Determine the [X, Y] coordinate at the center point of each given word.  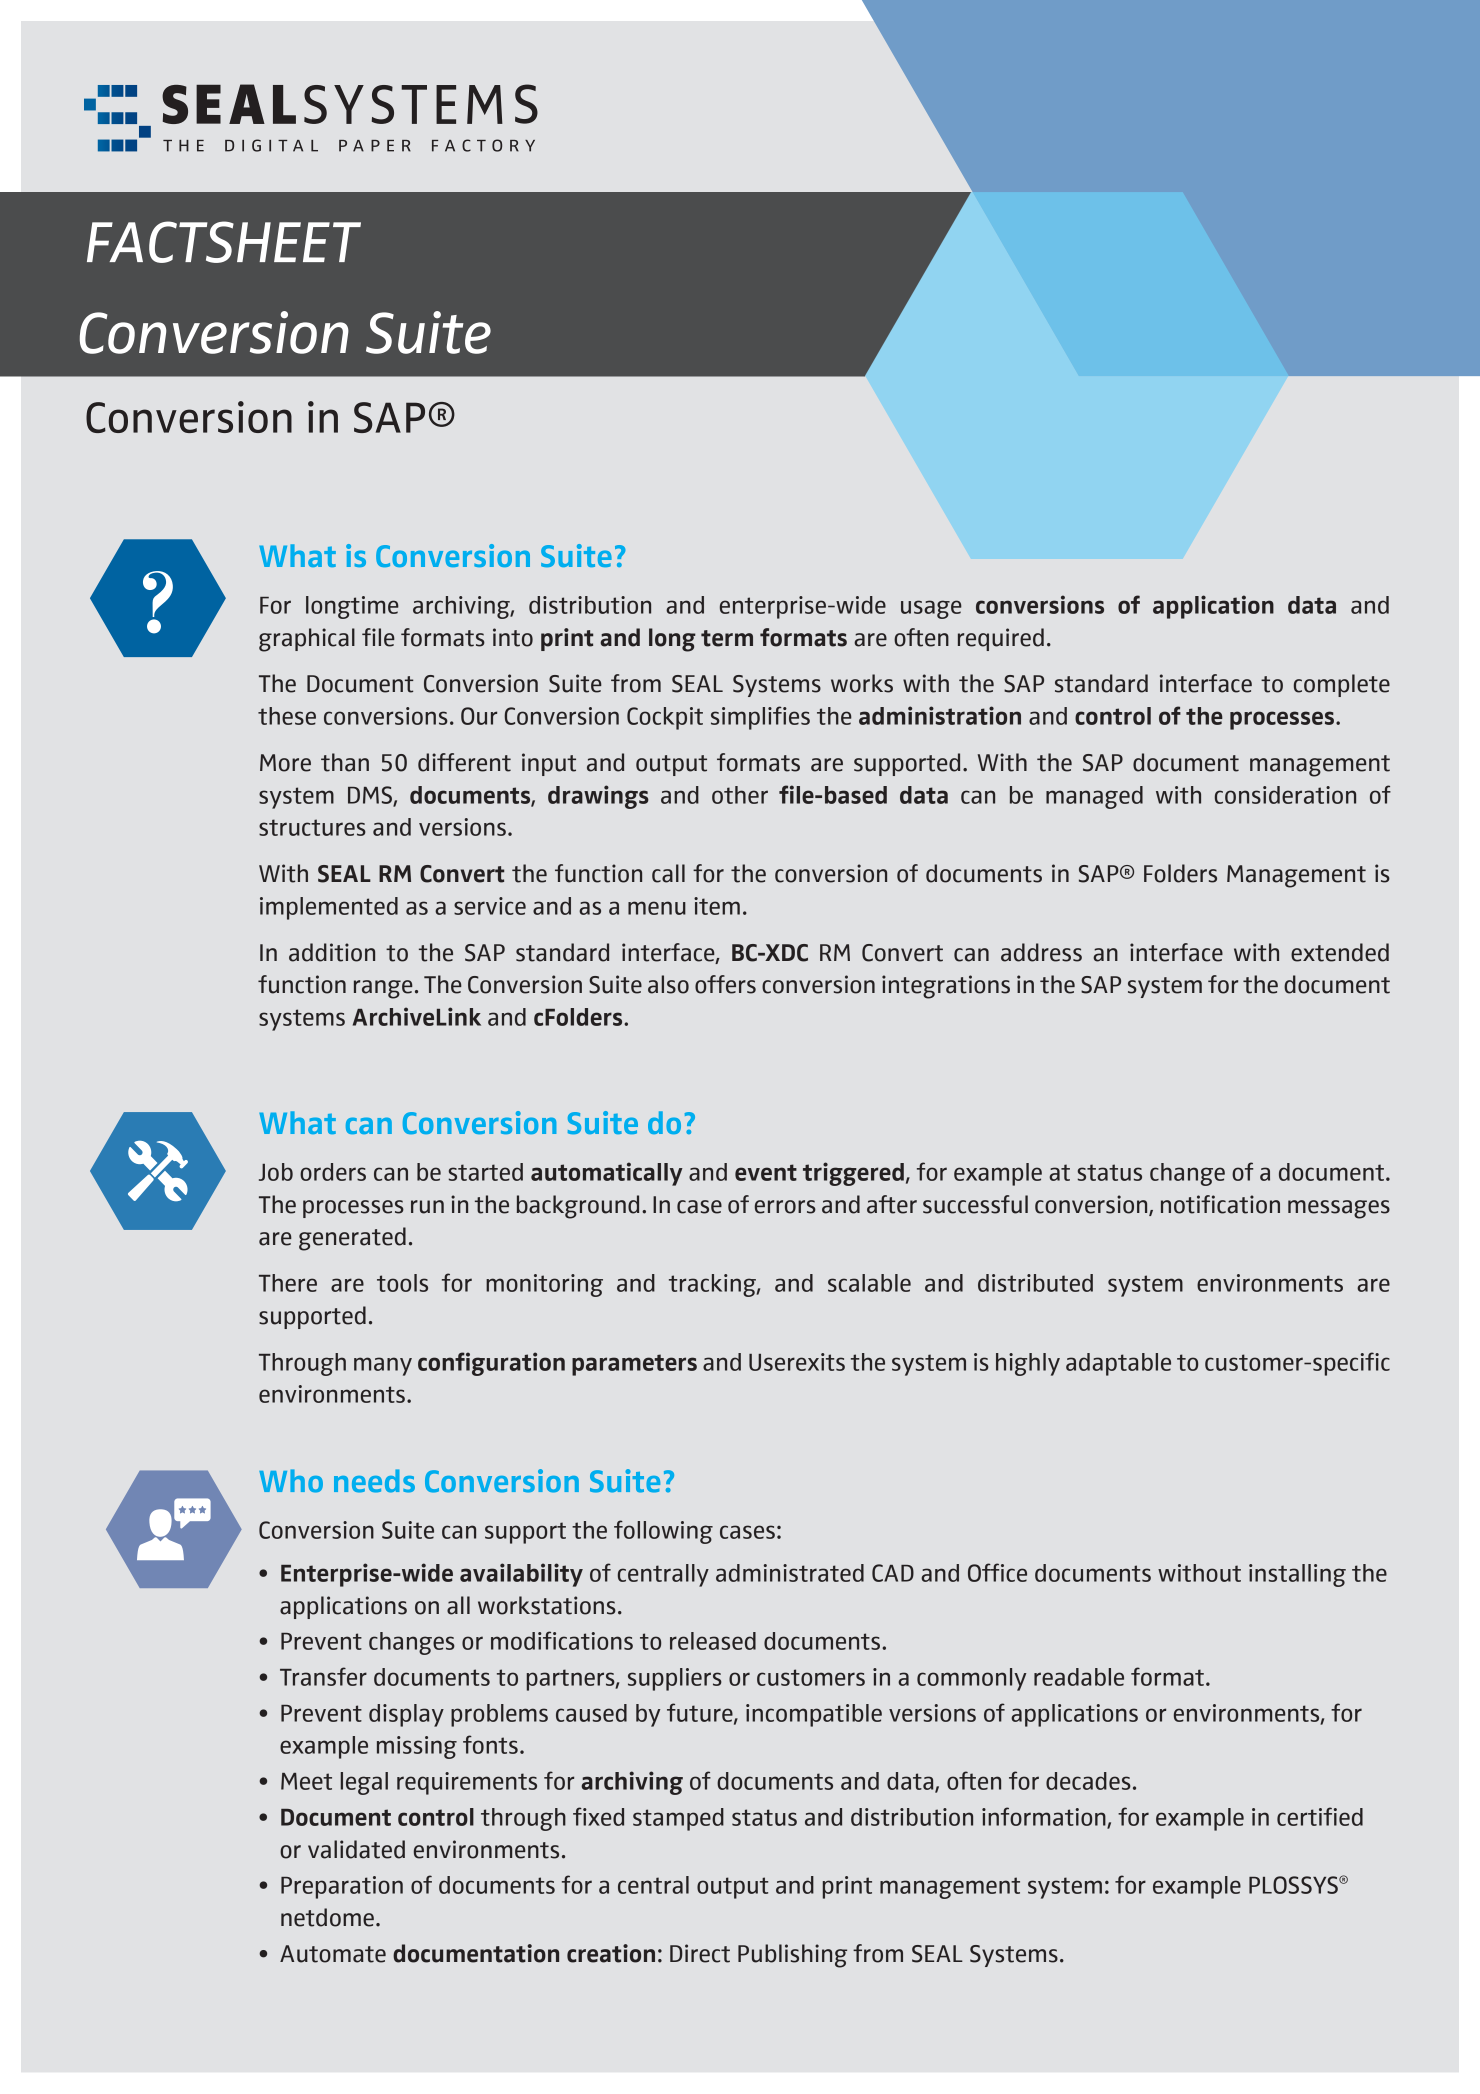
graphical [307, 640]
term [727, 638]
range [383, 989]
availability [521, 1575]
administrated [790, 1573]
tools [402, 1283]
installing [1297, 1575]
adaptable [1118, 1364]
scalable [869, 1283]
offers [725, 984]
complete [1342, 685]
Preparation [342, 1887]
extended [1340, 952]
